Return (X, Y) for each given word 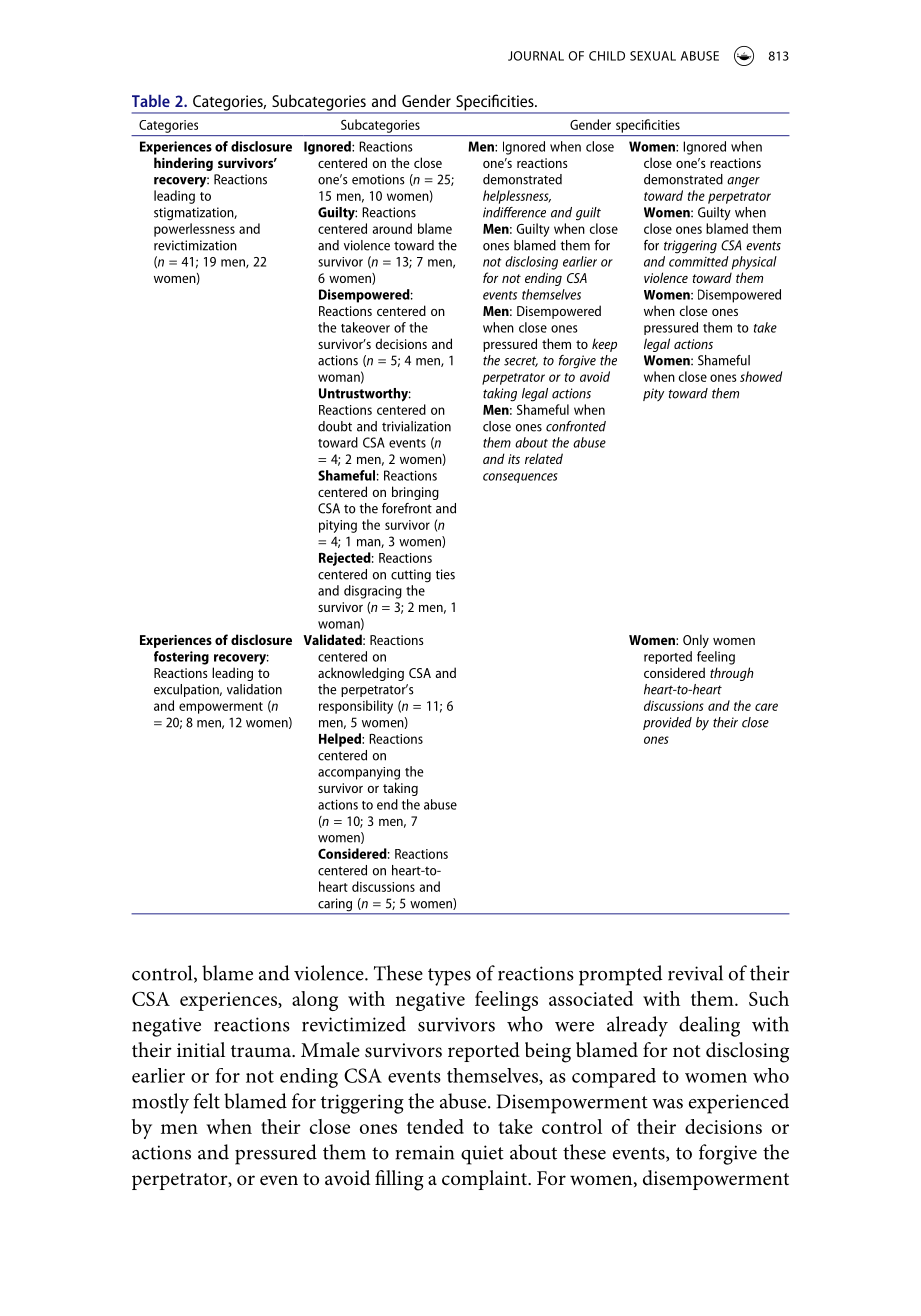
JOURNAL (536, 56)
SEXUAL (653, 56)
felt (207, 1101)
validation (254, 689)
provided (667, 723)
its (514, 459)
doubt (335, 426)
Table (151, 101)
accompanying (359, 773)
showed (761, 376)
